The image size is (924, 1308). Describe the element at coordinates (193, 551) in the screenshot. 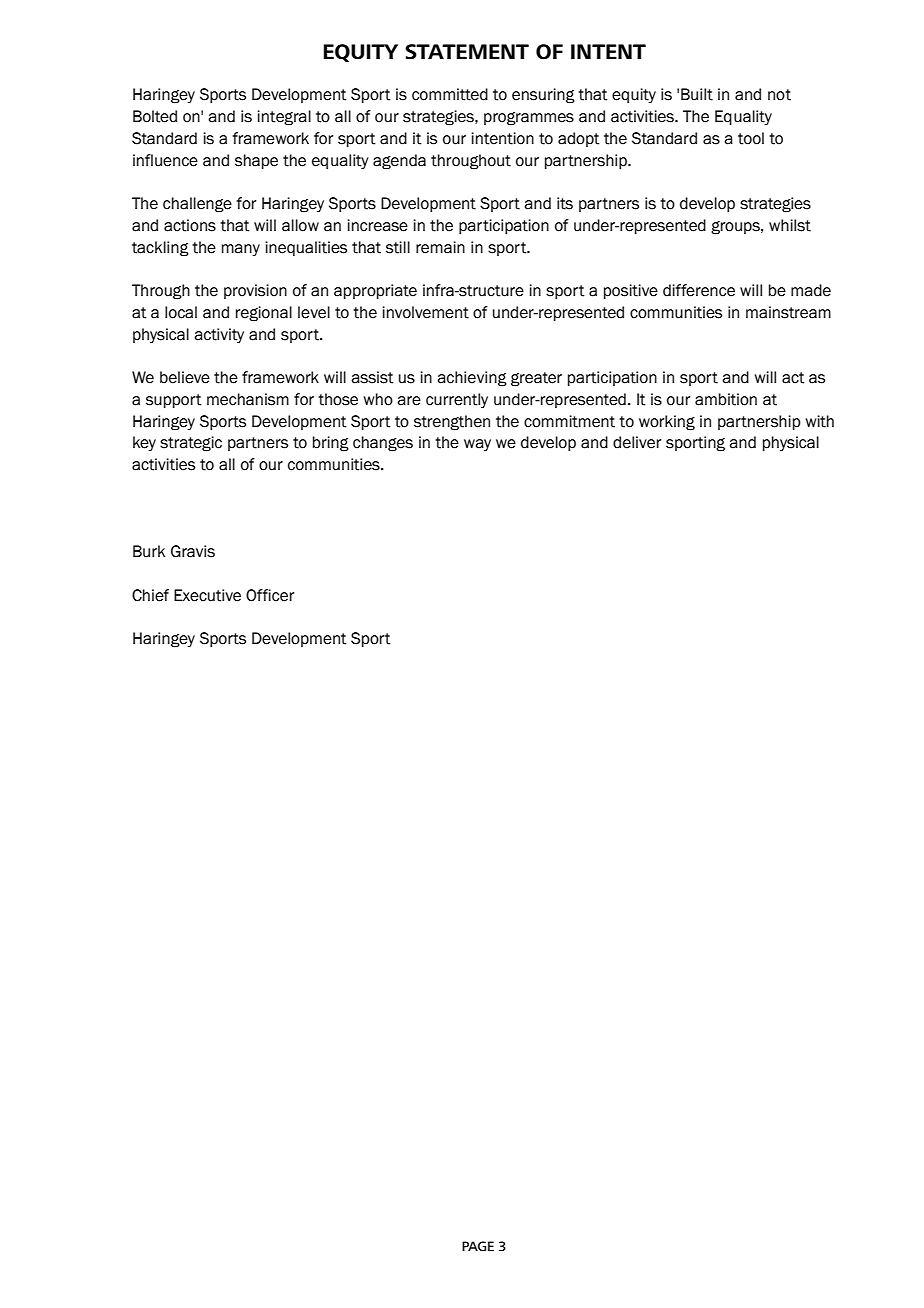

I see `Gravis` at that location.
